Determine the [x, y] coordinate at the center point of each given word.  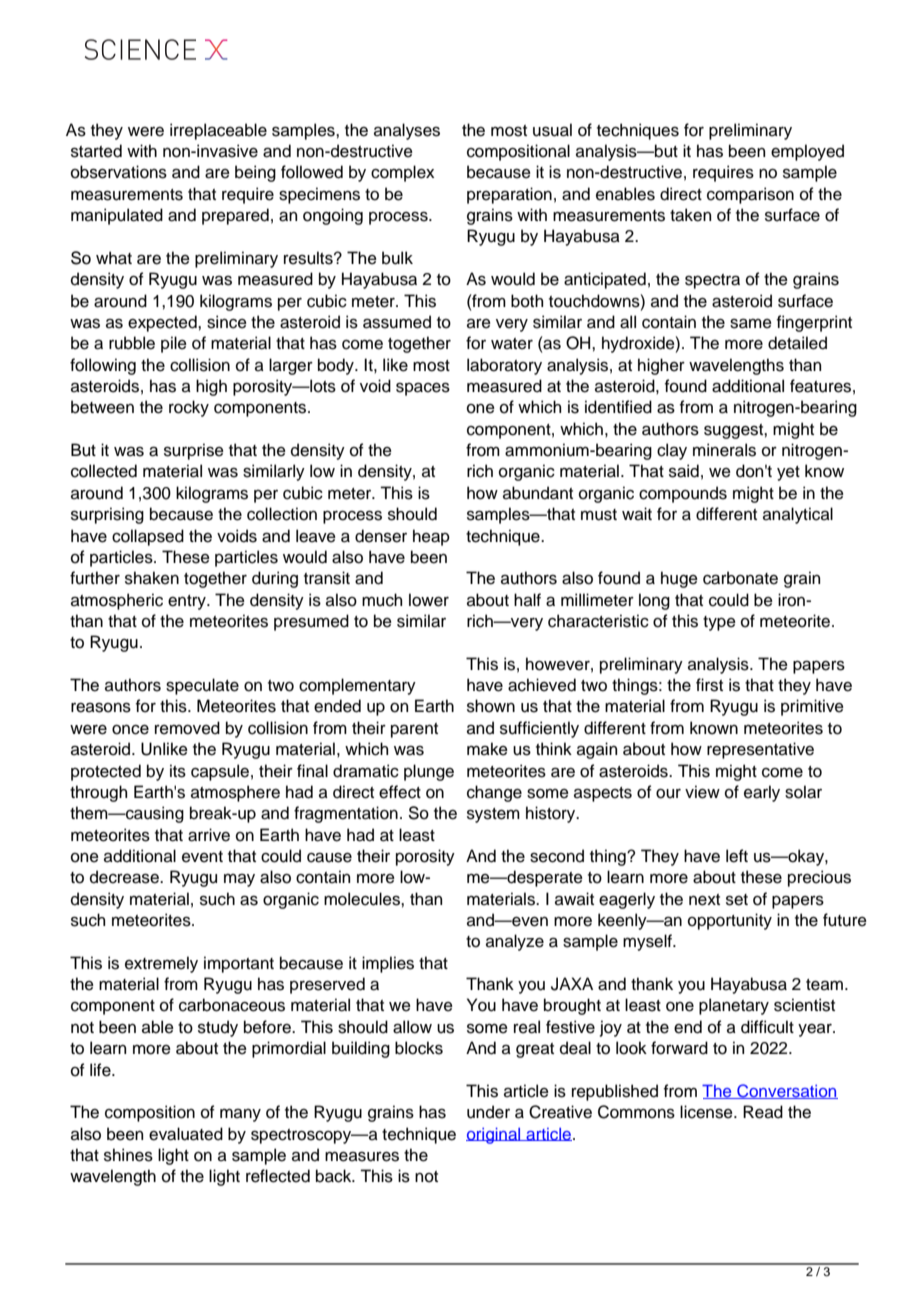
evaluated [186, 1134]
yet [788, 473]
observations [119, 172]
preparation [509, 195]
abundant [538, 493]
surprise [194, 451]
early [762, 793]
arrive [209, 835]
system [493, 815]
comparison [750, 195]
